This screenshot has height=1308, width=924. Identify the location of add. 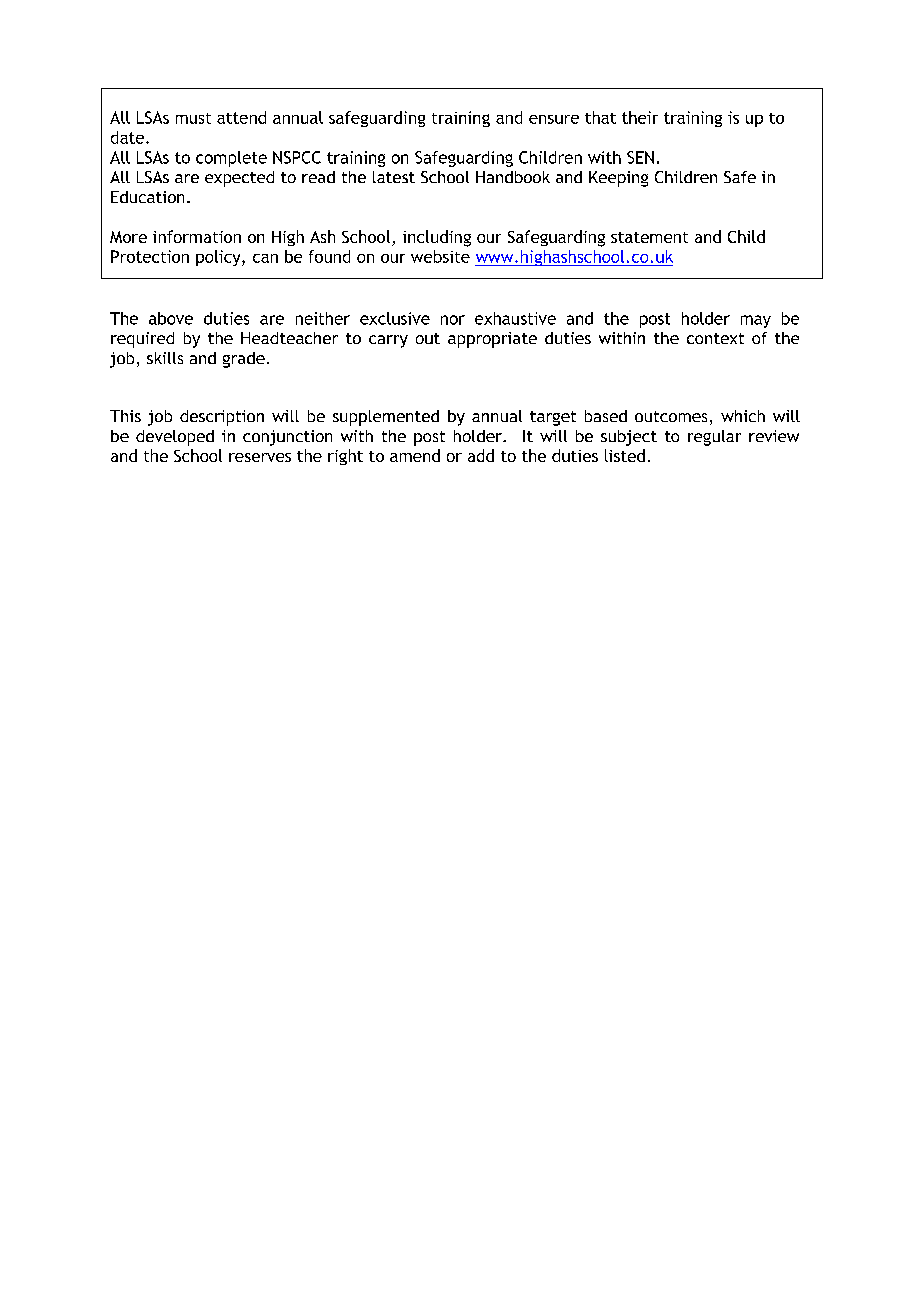
(481, 455).
